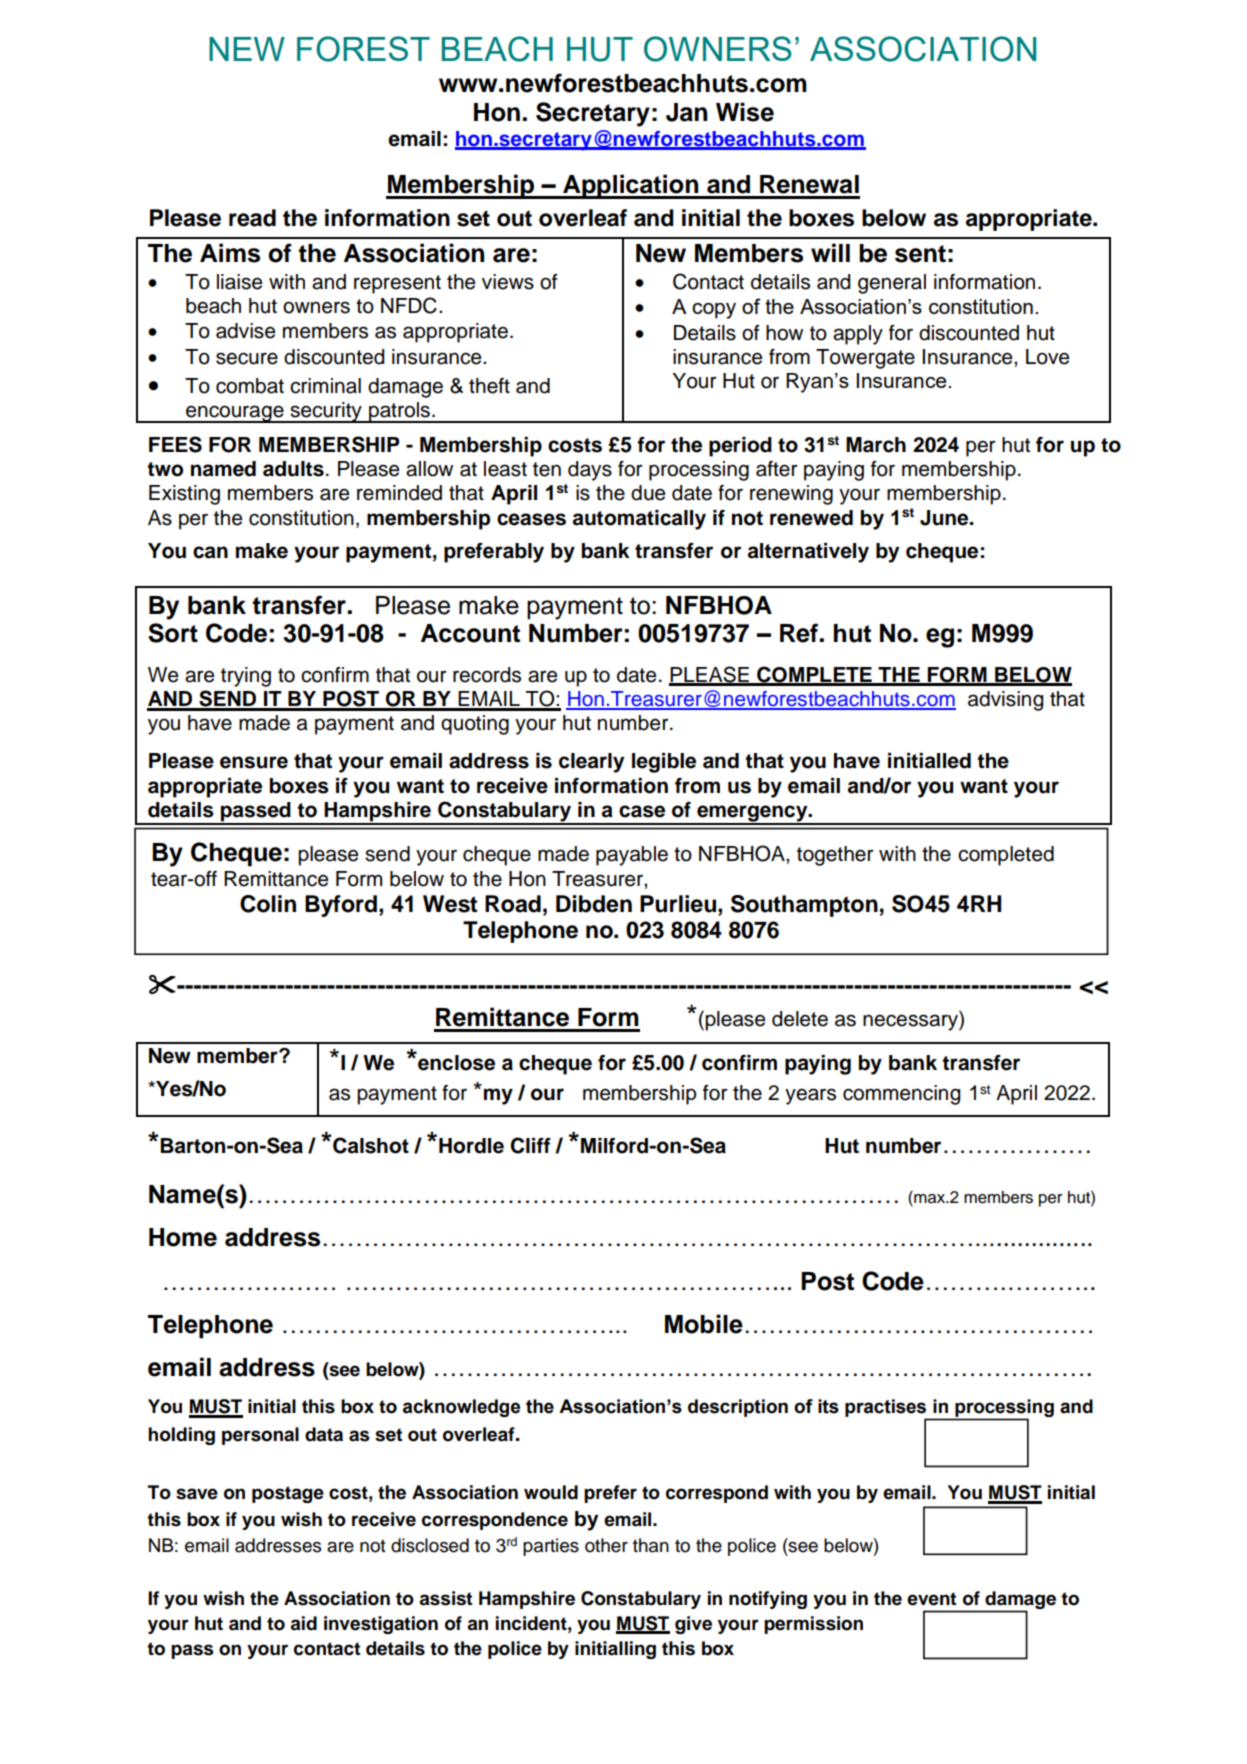  What do you see at coordinates (606, 1545) in the screenshot?
I see `other` at bounding box center [606, 1545].
